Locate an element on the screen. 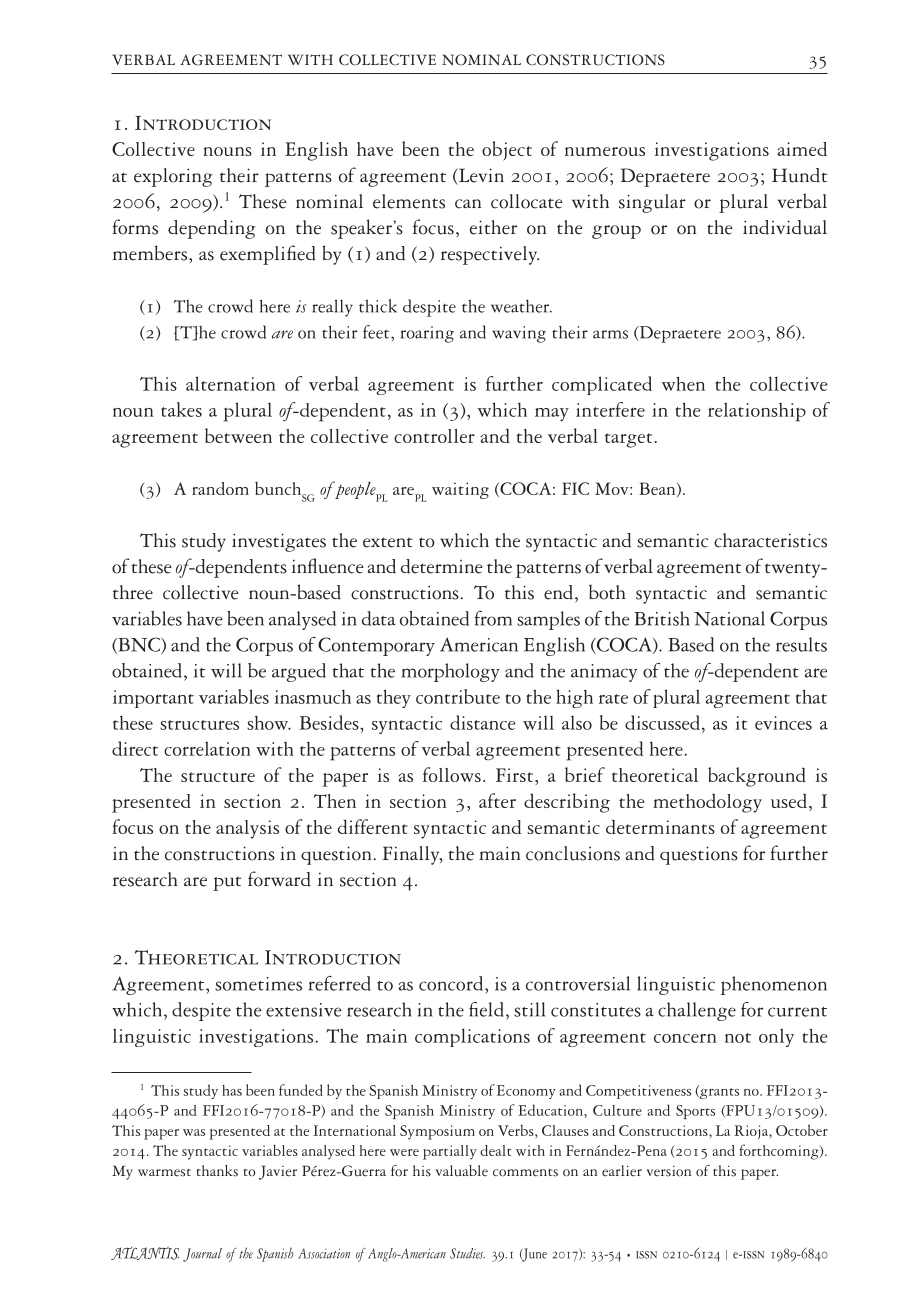  Studies is located at coordinates (467, 1253).
